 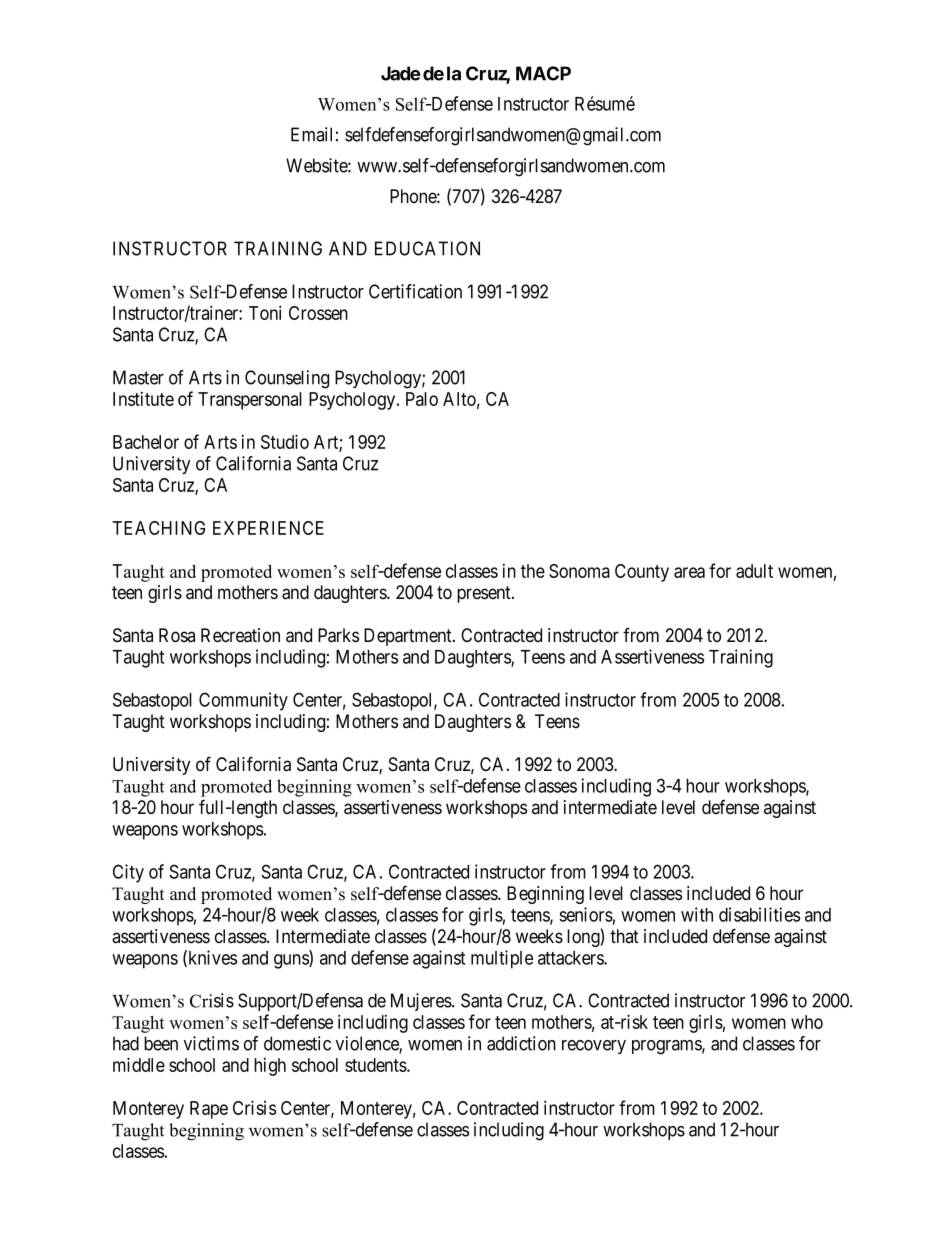 What do you see at coordinates (754, 571) in the screenshot?
I see `adult` at bounding box center [754, 571].
